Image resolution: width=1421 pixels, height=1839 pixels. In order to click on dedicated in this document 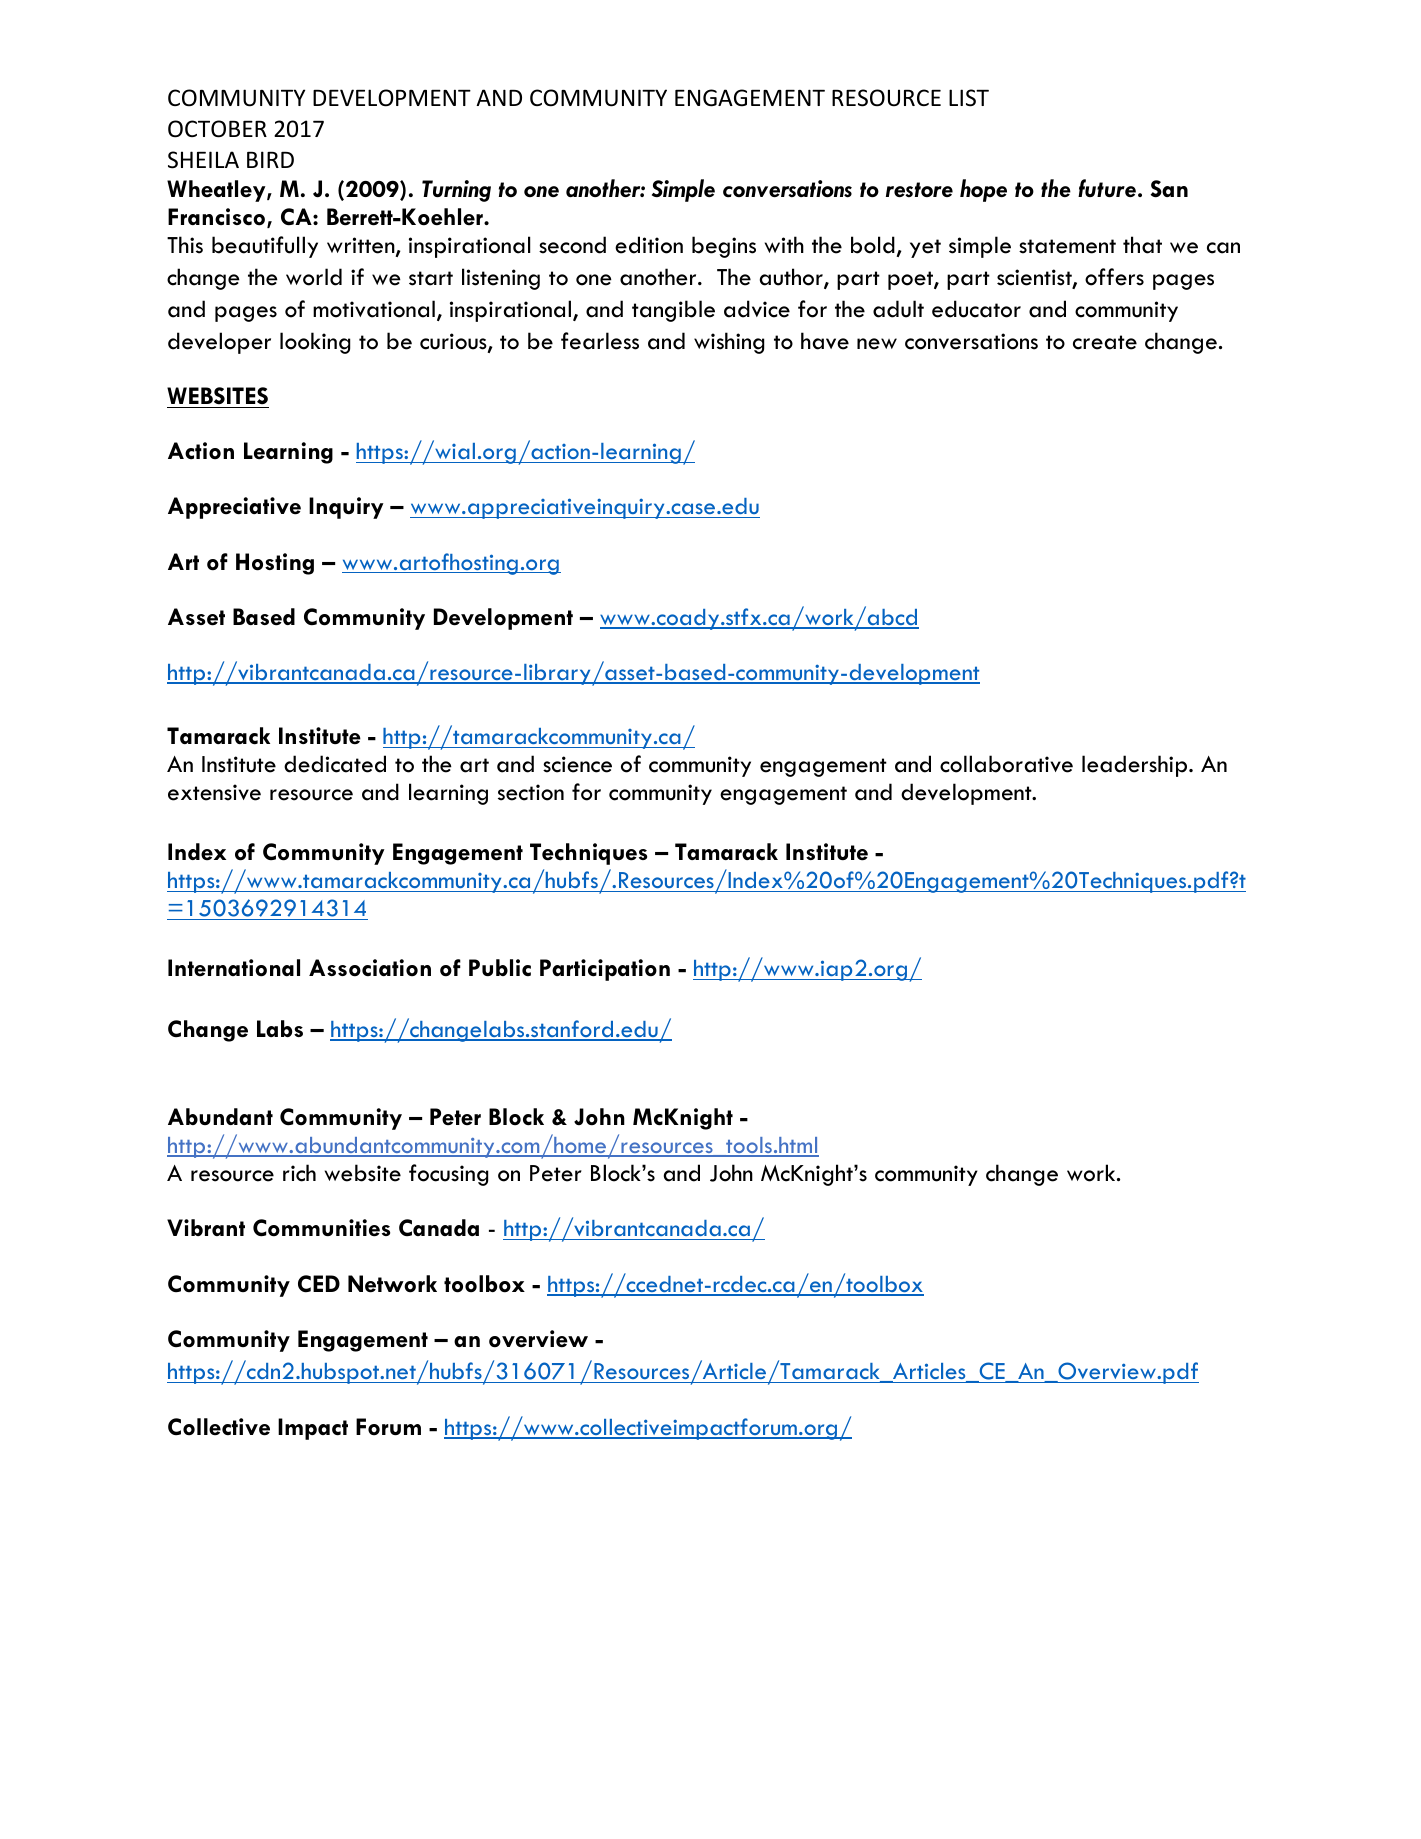, I will do `click(335, 764)`.
